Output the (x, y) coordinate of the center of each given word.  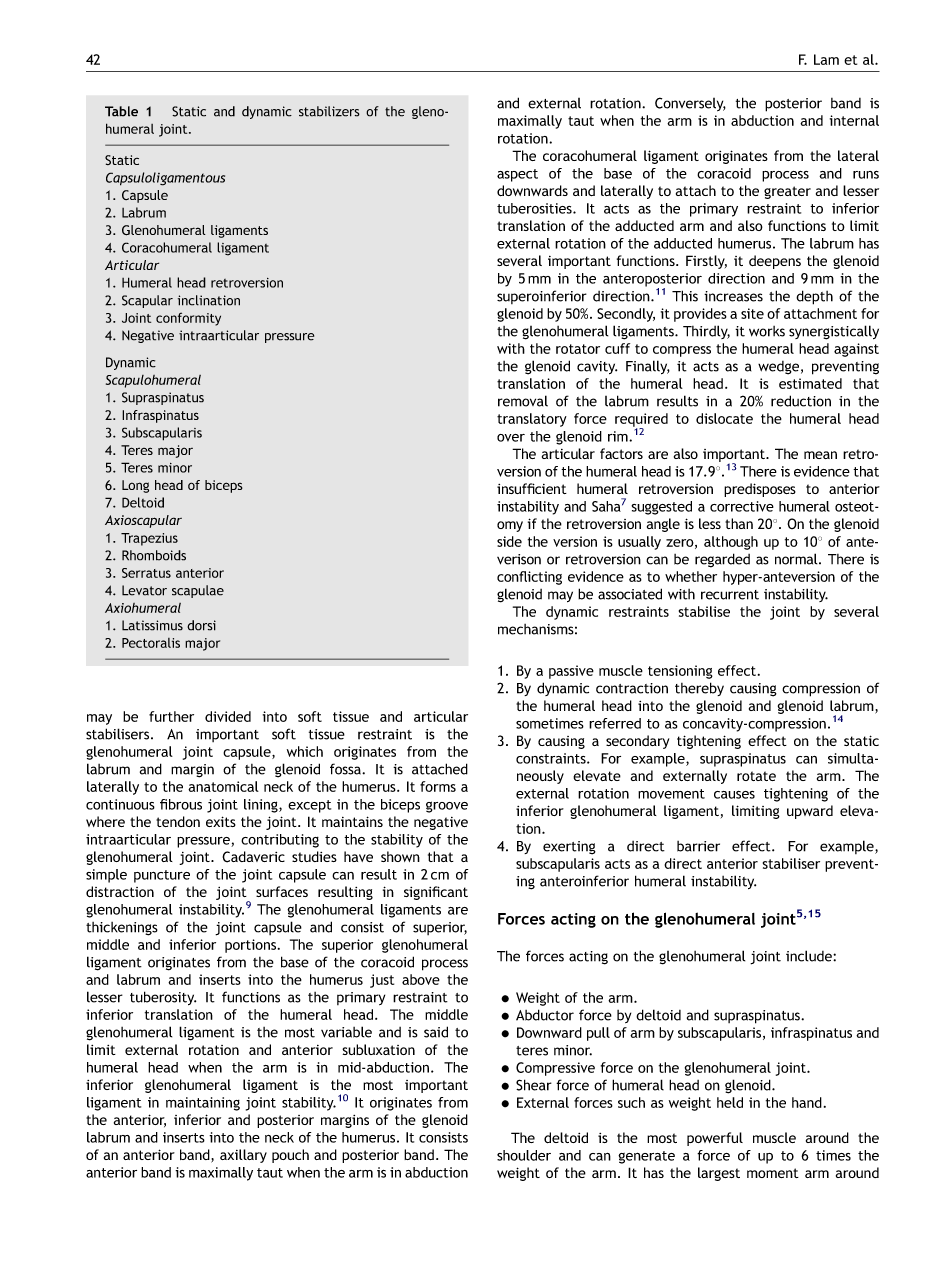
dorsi (201, 625)
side (509, 541)
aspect (517, 175)
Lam (826, 59)
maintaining (203, 1104)
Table (121, 111)
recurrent (730, 595)
